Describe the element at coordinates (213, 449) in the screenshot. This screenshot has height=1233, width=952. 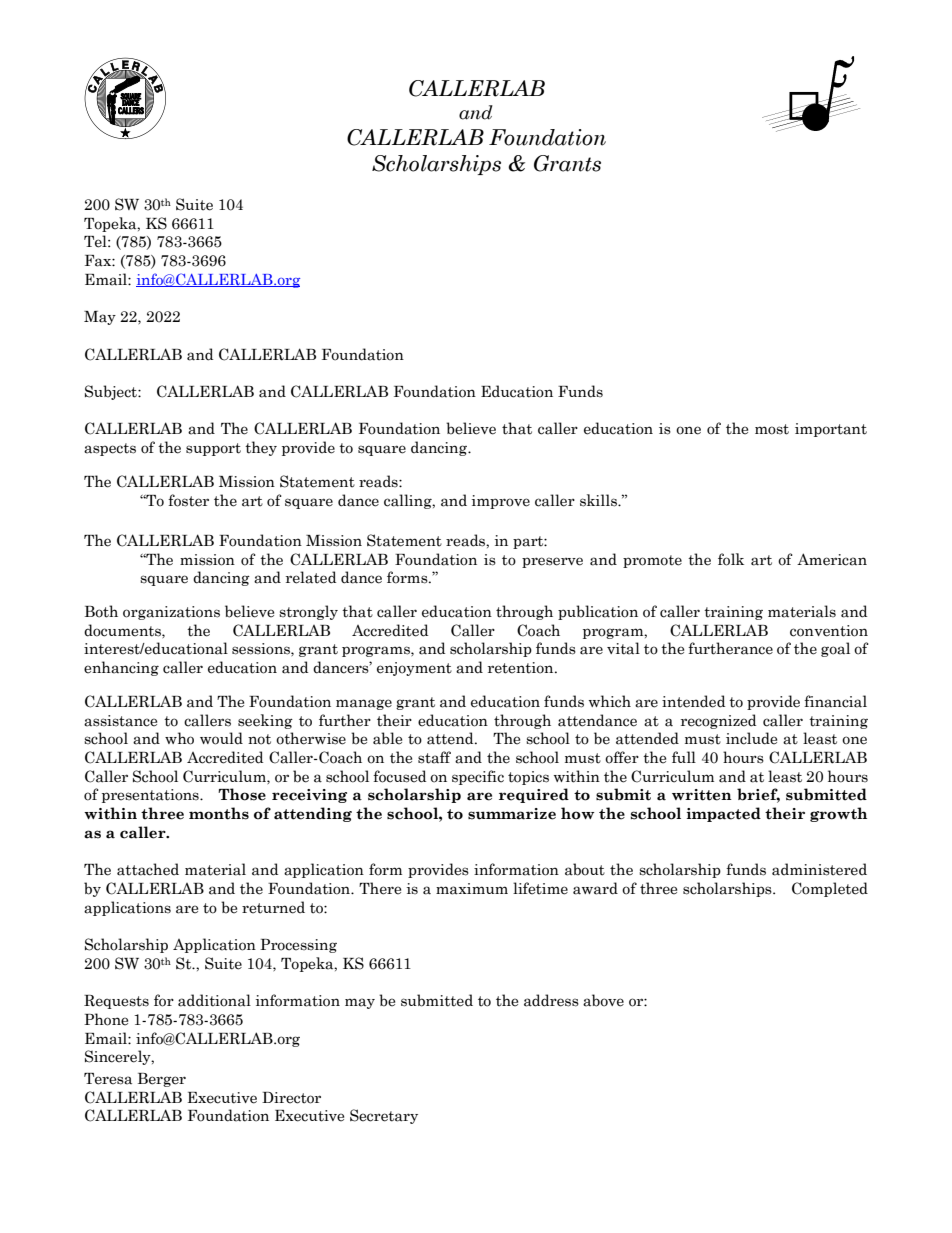
I see `support` at that location.
